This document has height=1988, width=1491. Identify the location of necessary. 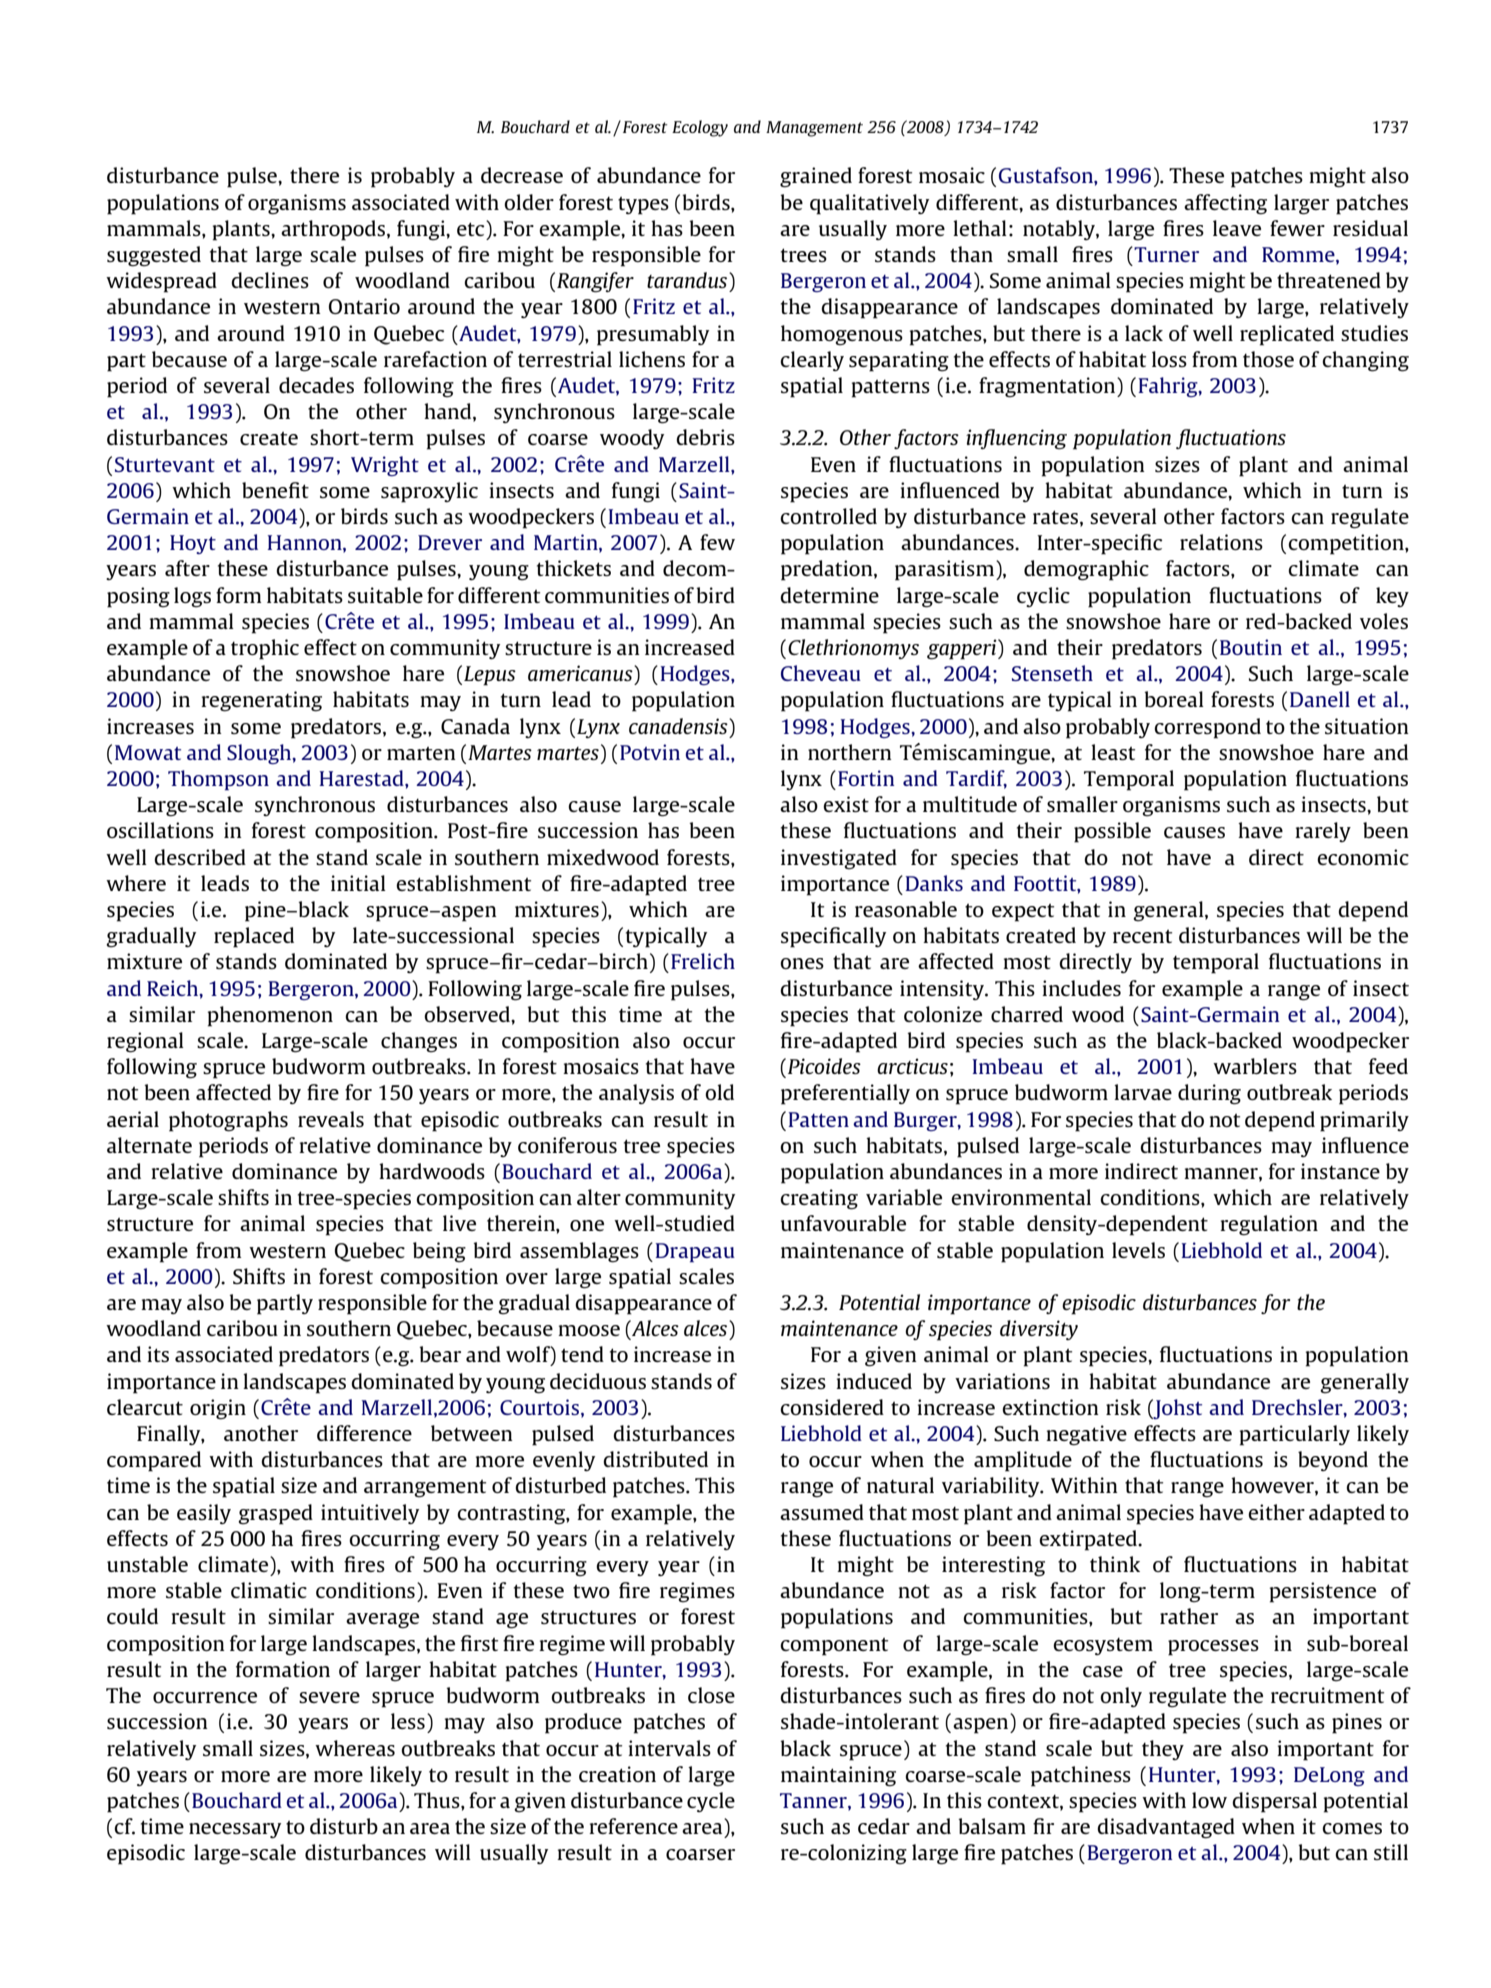
(235, 1830).
